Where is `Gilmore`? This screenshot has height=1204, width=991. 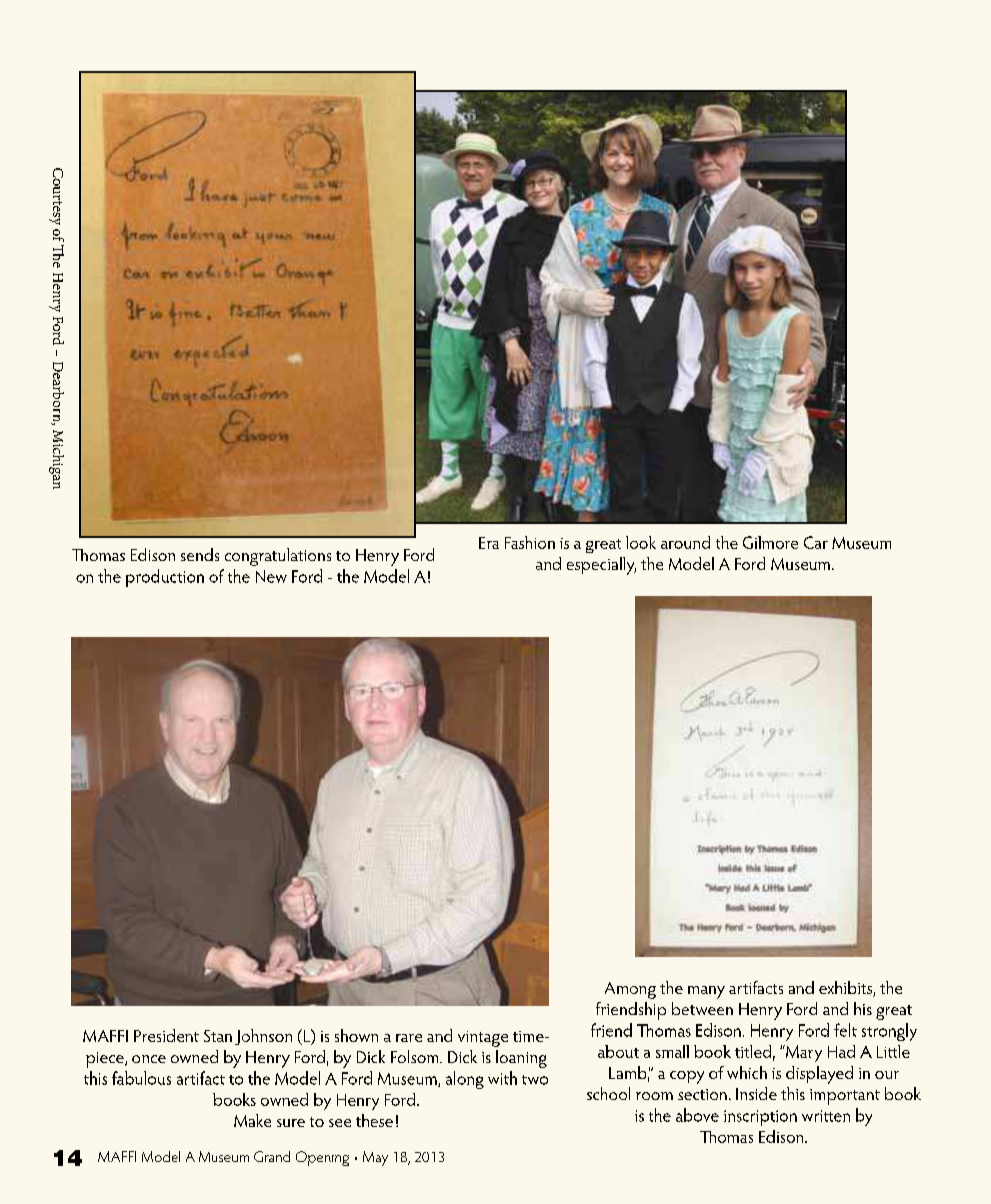 Gilmore is located at coordinates (770, 542).
